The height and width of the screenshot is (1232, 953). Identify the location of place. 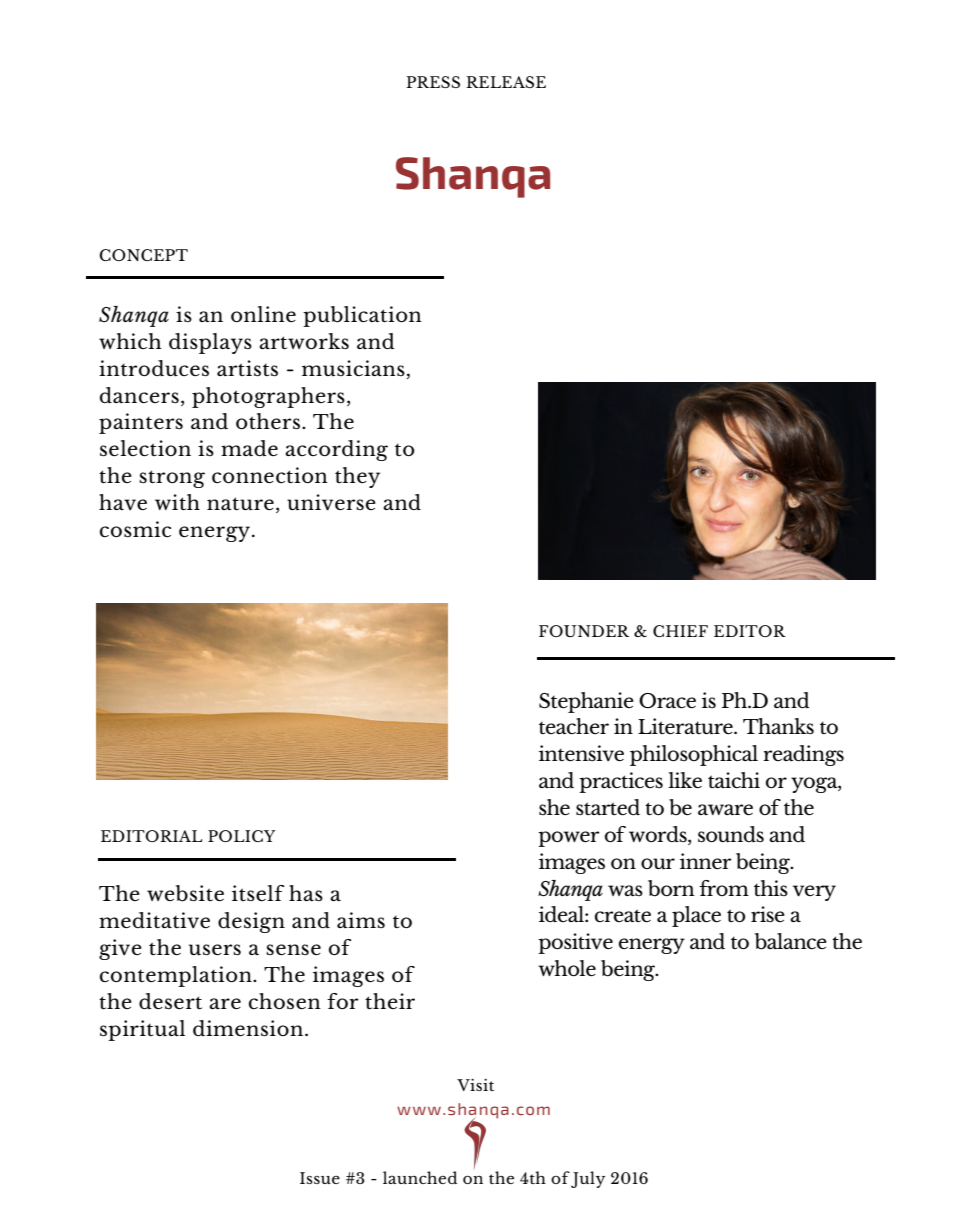
(696, 916).
